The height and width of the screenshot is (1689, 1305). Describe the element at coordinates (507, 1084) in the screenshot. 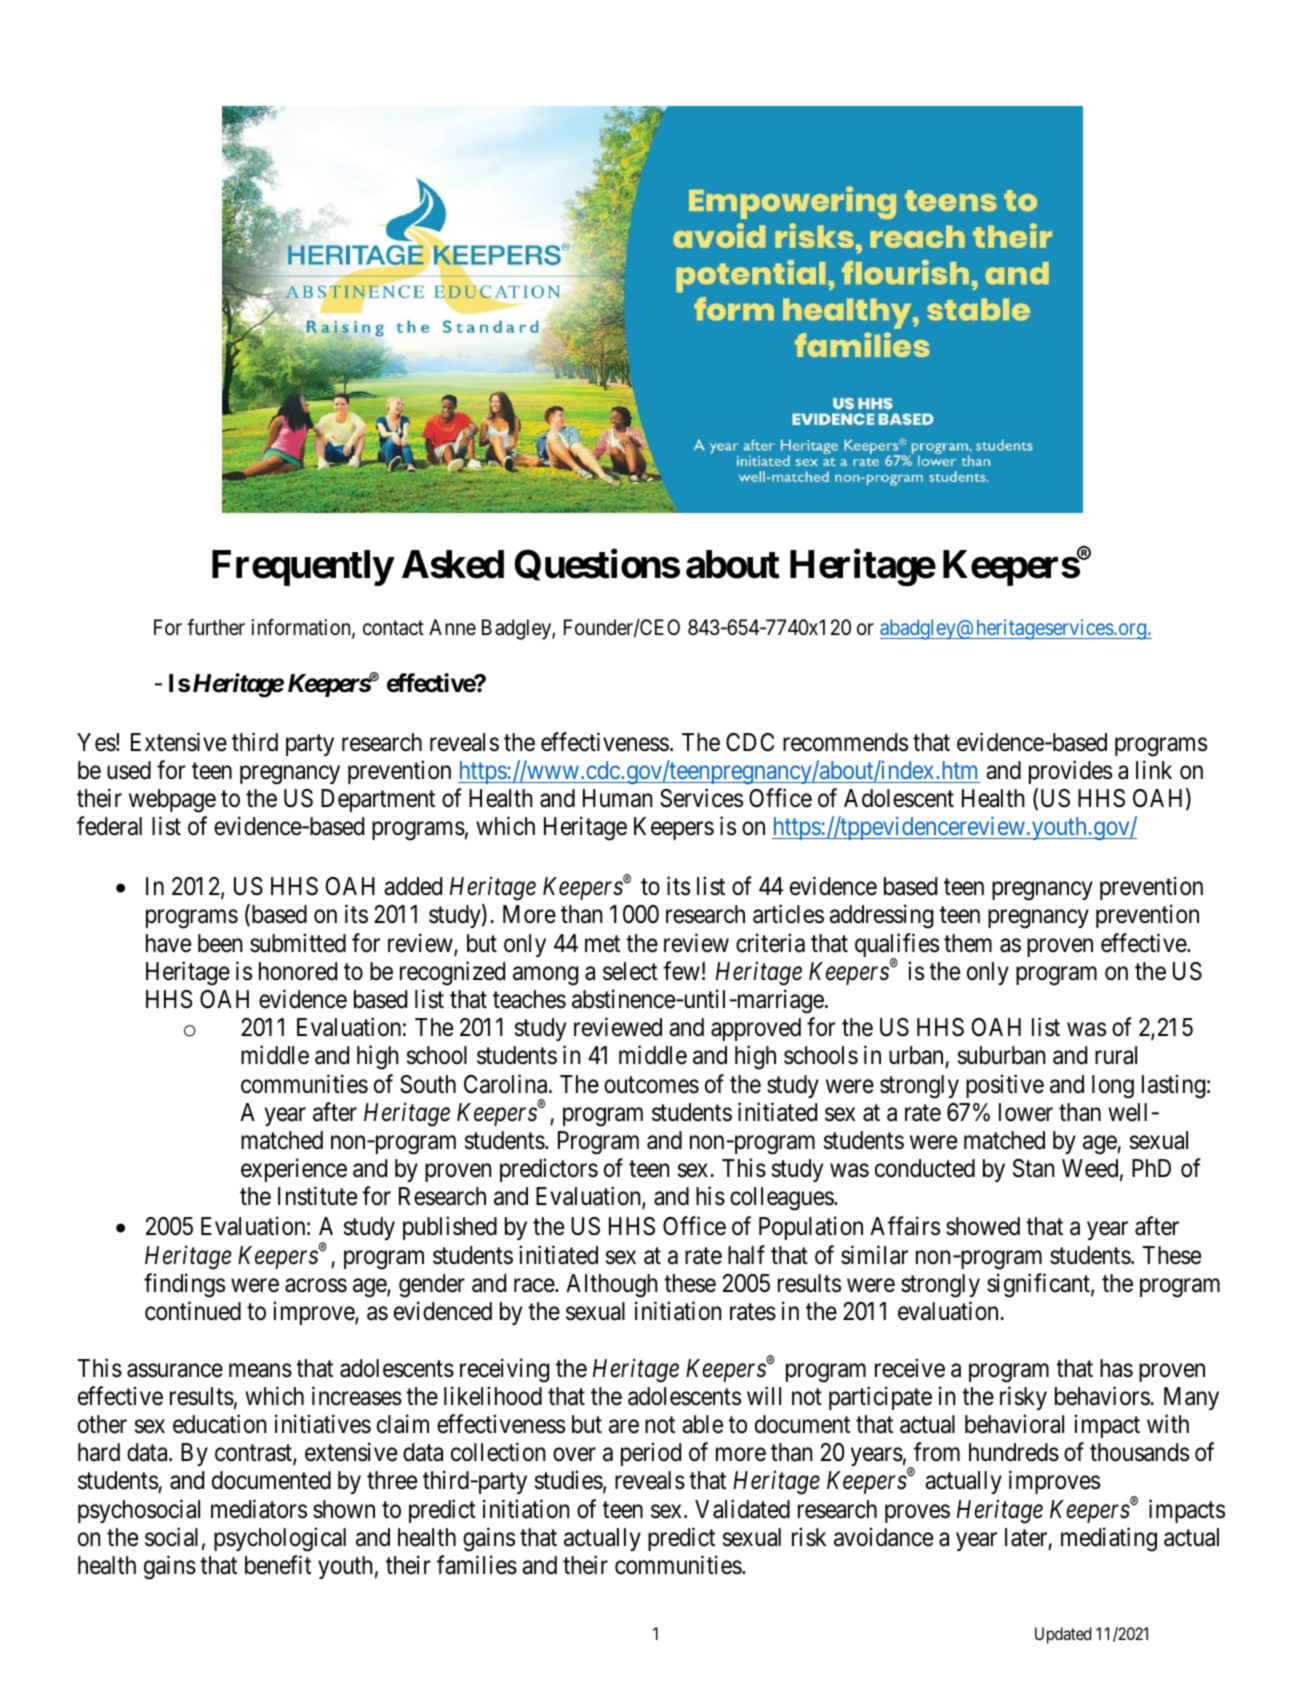

I see `Carolina` at that location.
